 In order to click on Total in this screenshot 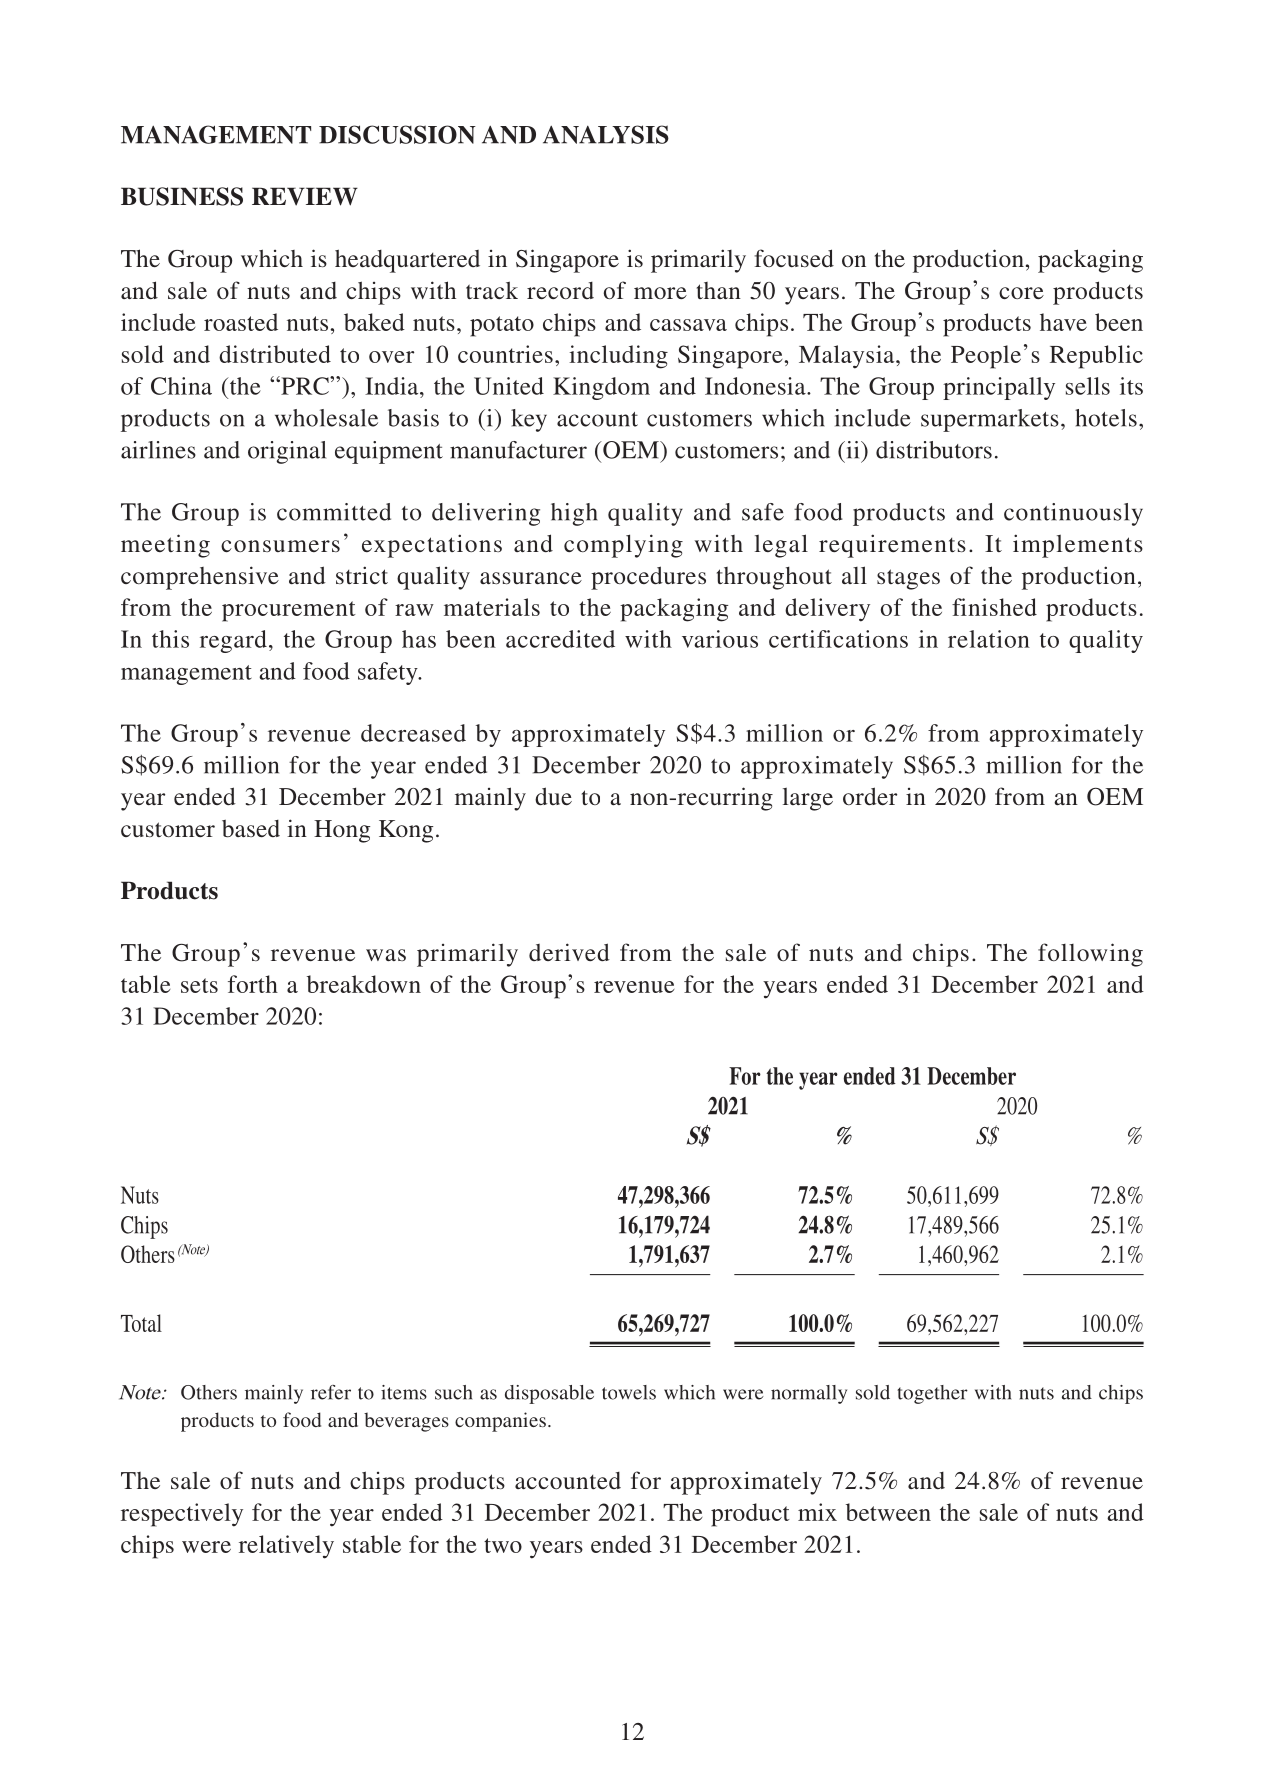, I will do `click(141, 1323)`.
